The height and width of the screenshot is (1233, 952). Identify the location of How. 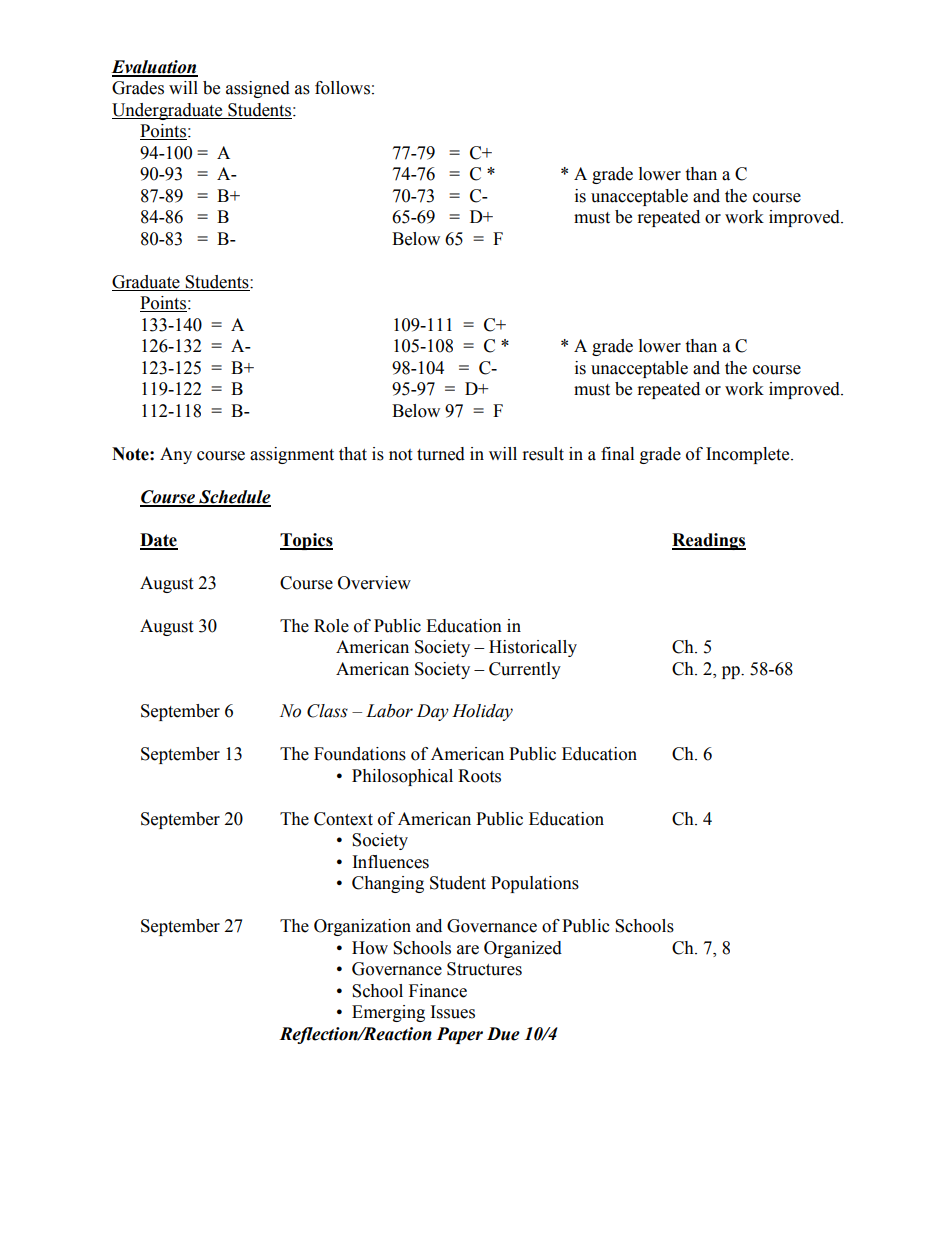
(370, 948).
